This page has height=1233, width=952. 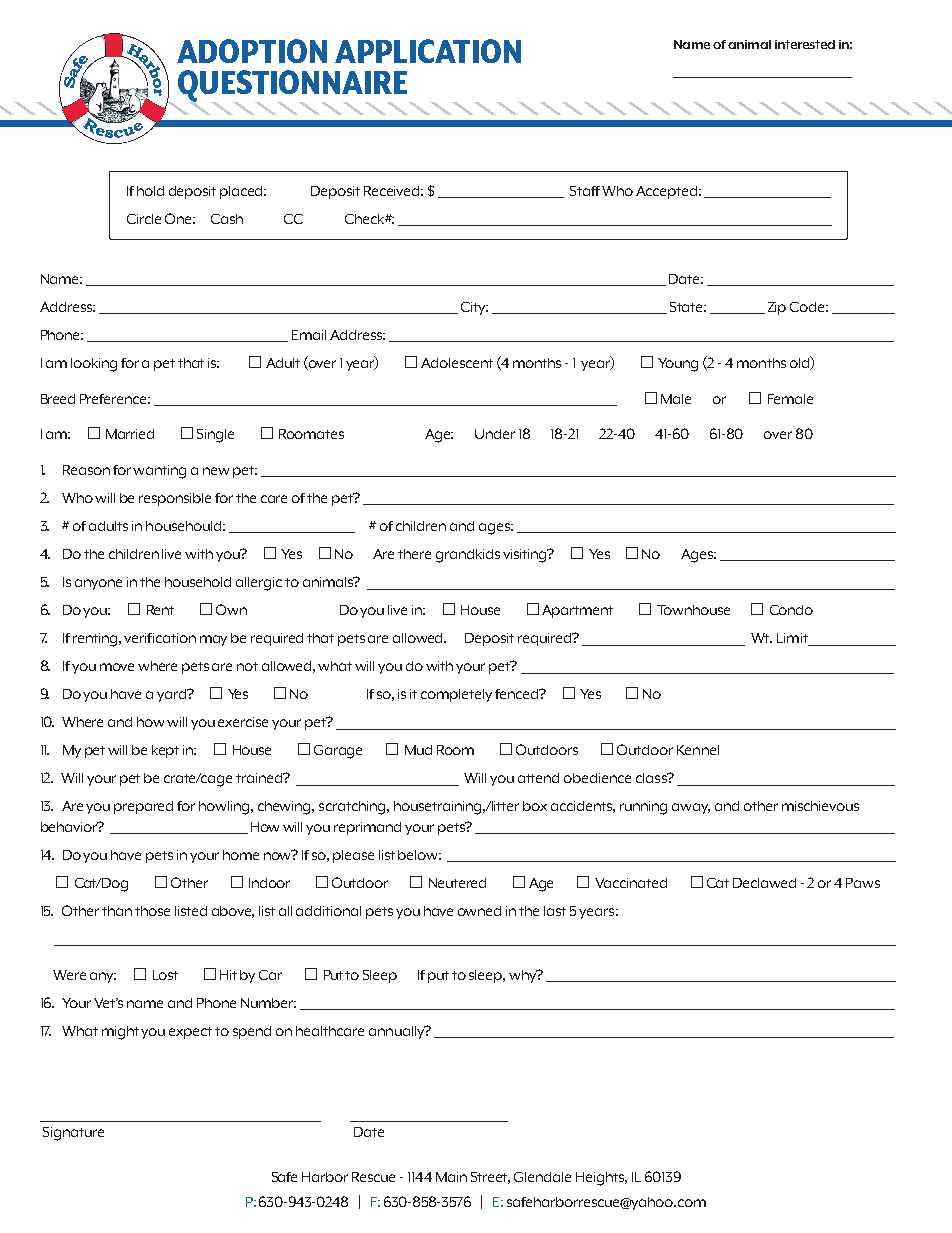 What do you see at coordinates (468, 556) in the page?
I see `grandkids` at bounding box center [468, 556].
